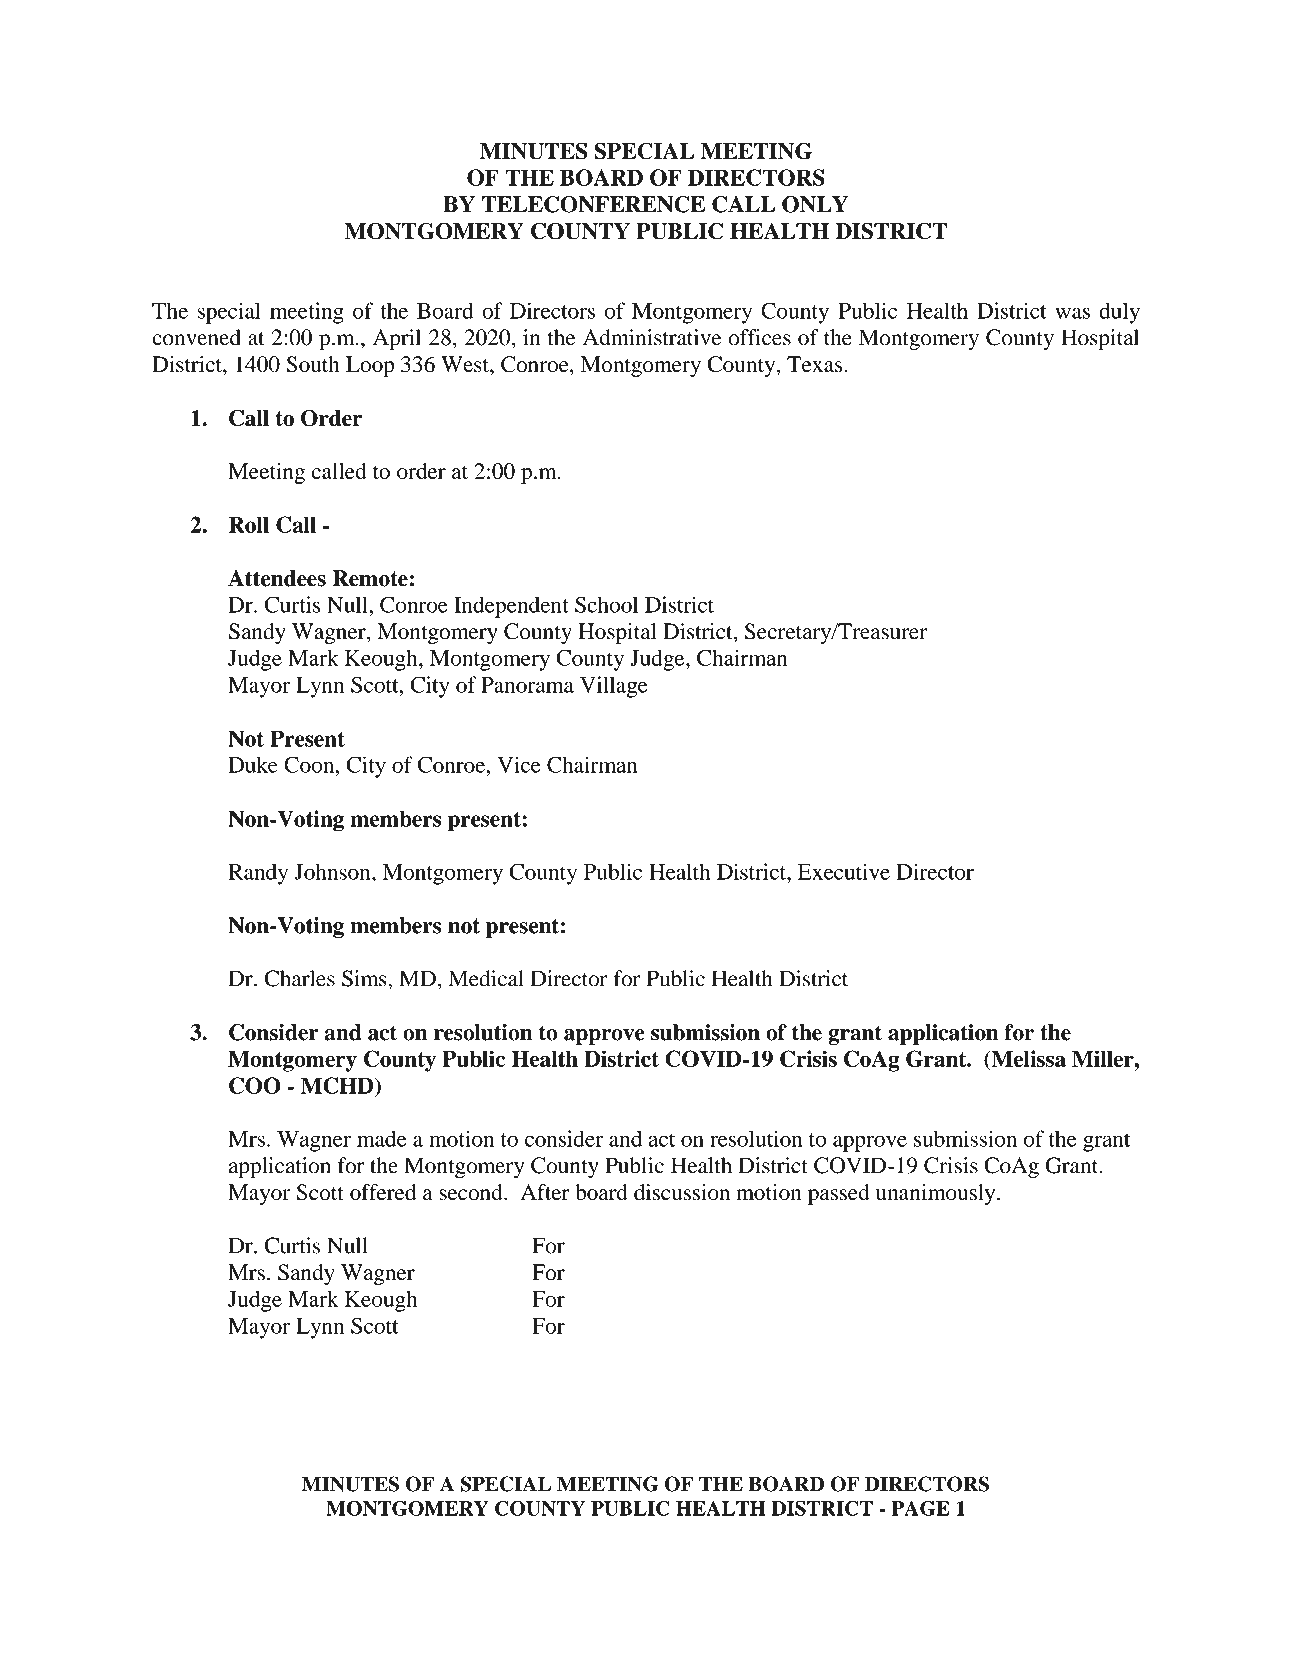  I want to click on April, so click(397, 340).
